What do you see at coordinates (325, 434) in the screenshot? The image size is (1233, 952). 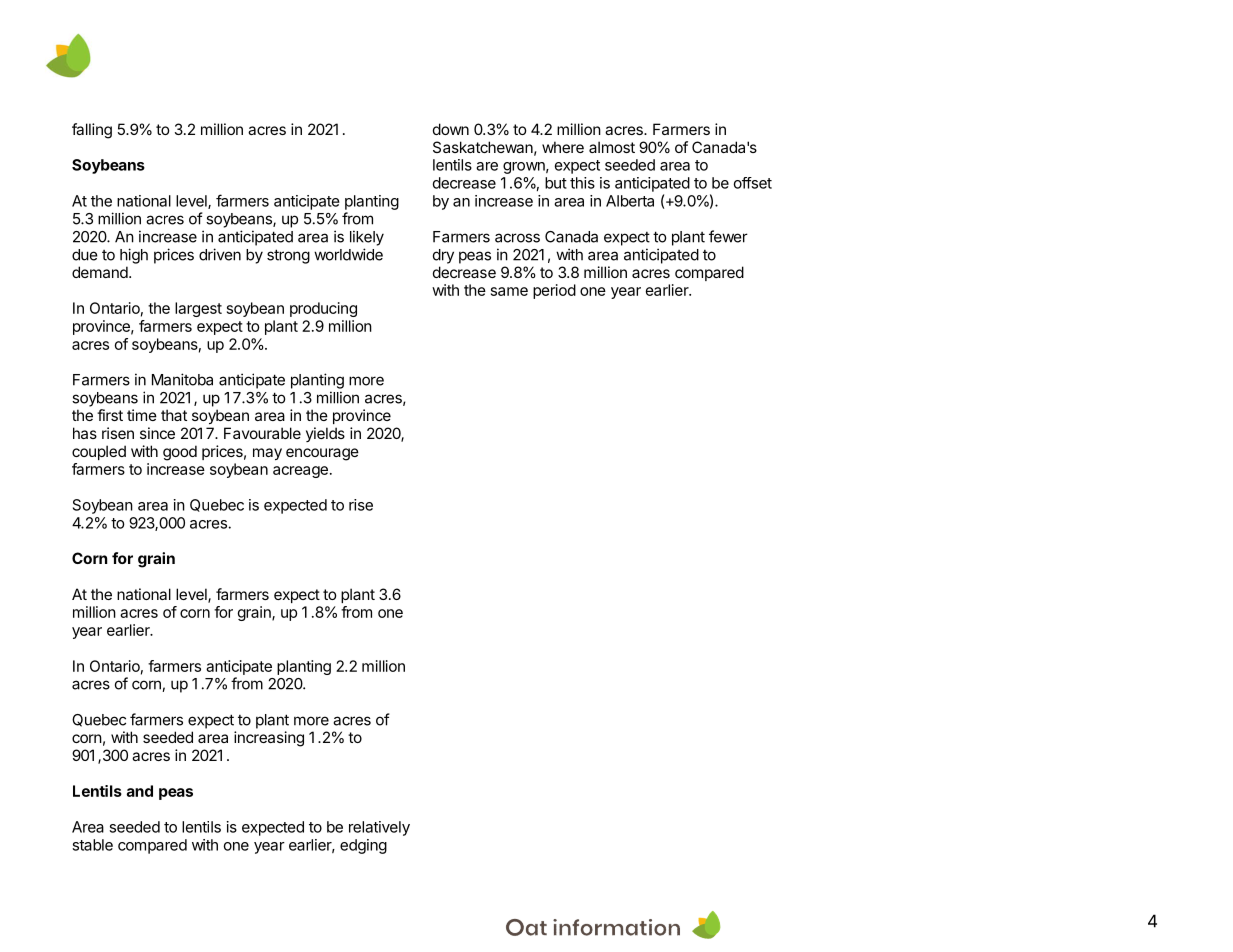 I see `yields` at bounding box center [325, 434].
